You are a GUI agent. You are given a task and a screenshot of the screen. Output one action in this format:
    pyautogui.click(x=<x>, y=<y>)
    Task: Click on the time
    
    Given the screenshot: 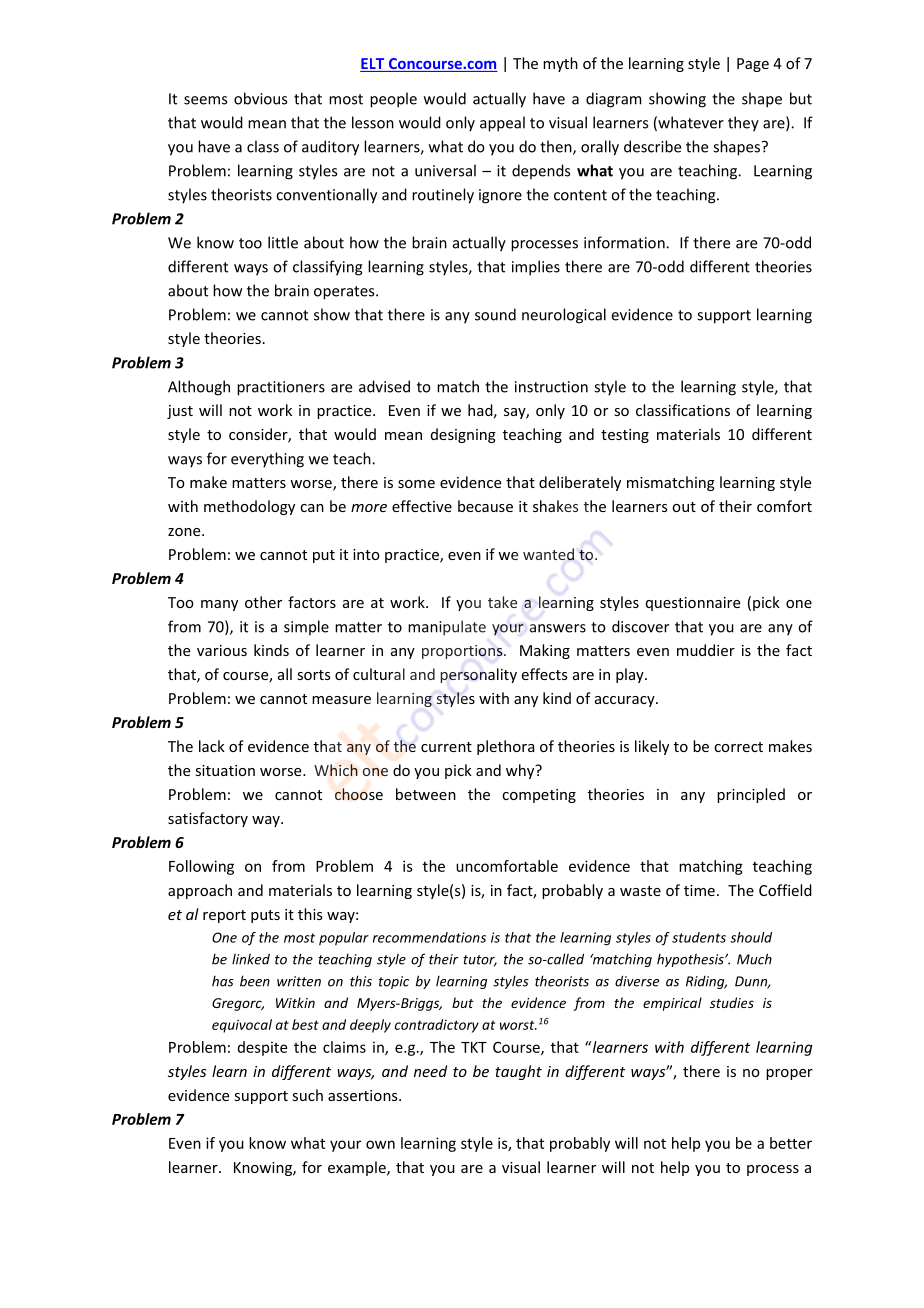 What is the action you would take?
    pyautogui.click(x=699, y=890)
